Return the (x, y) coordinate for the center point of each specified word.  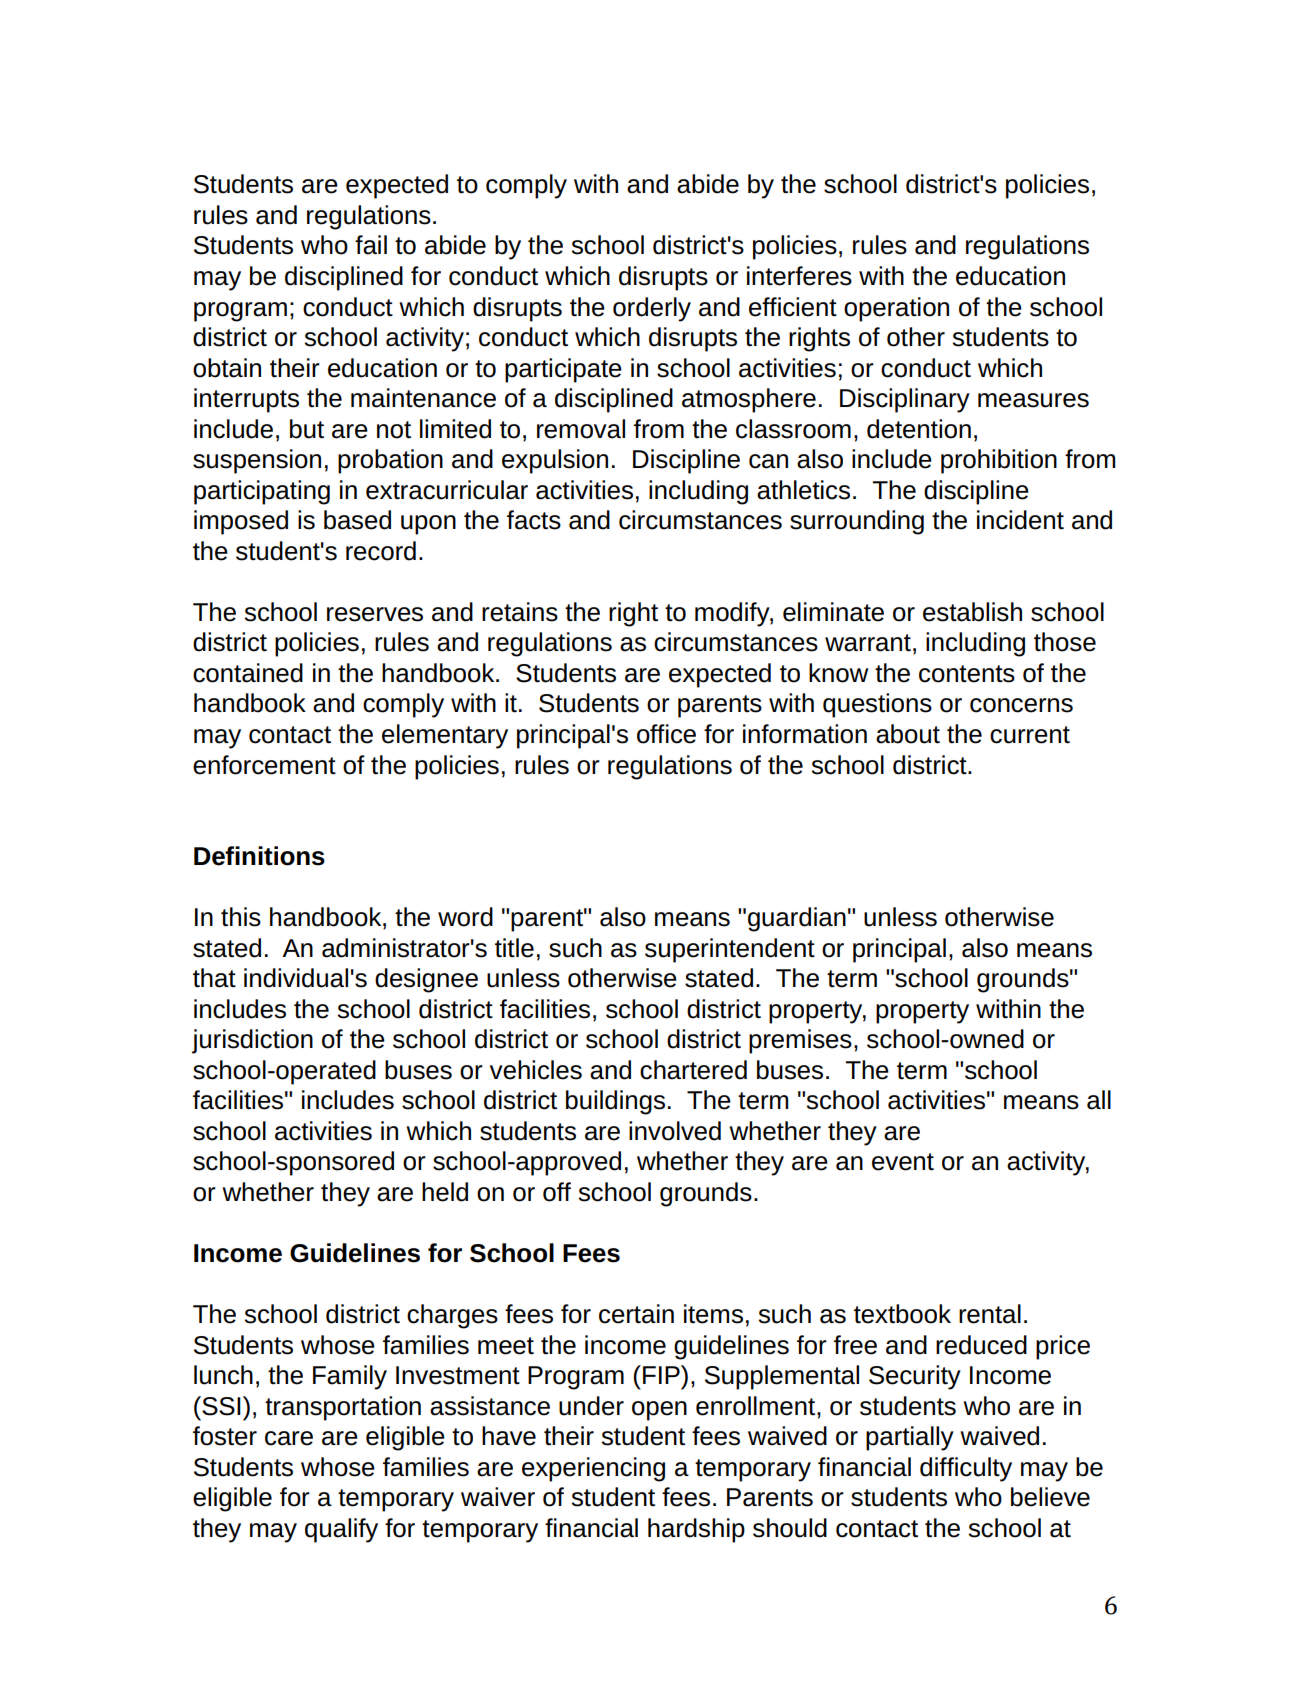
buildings (615, 1102)
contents (967, 674)
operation (896, 309)
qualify (341, 1530)
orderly (652, 309)
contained (248, 673)
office (666, 734)
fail (371, 245)
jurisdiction (252, 1041)
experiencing (593, 1469)
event (903, 1162)
